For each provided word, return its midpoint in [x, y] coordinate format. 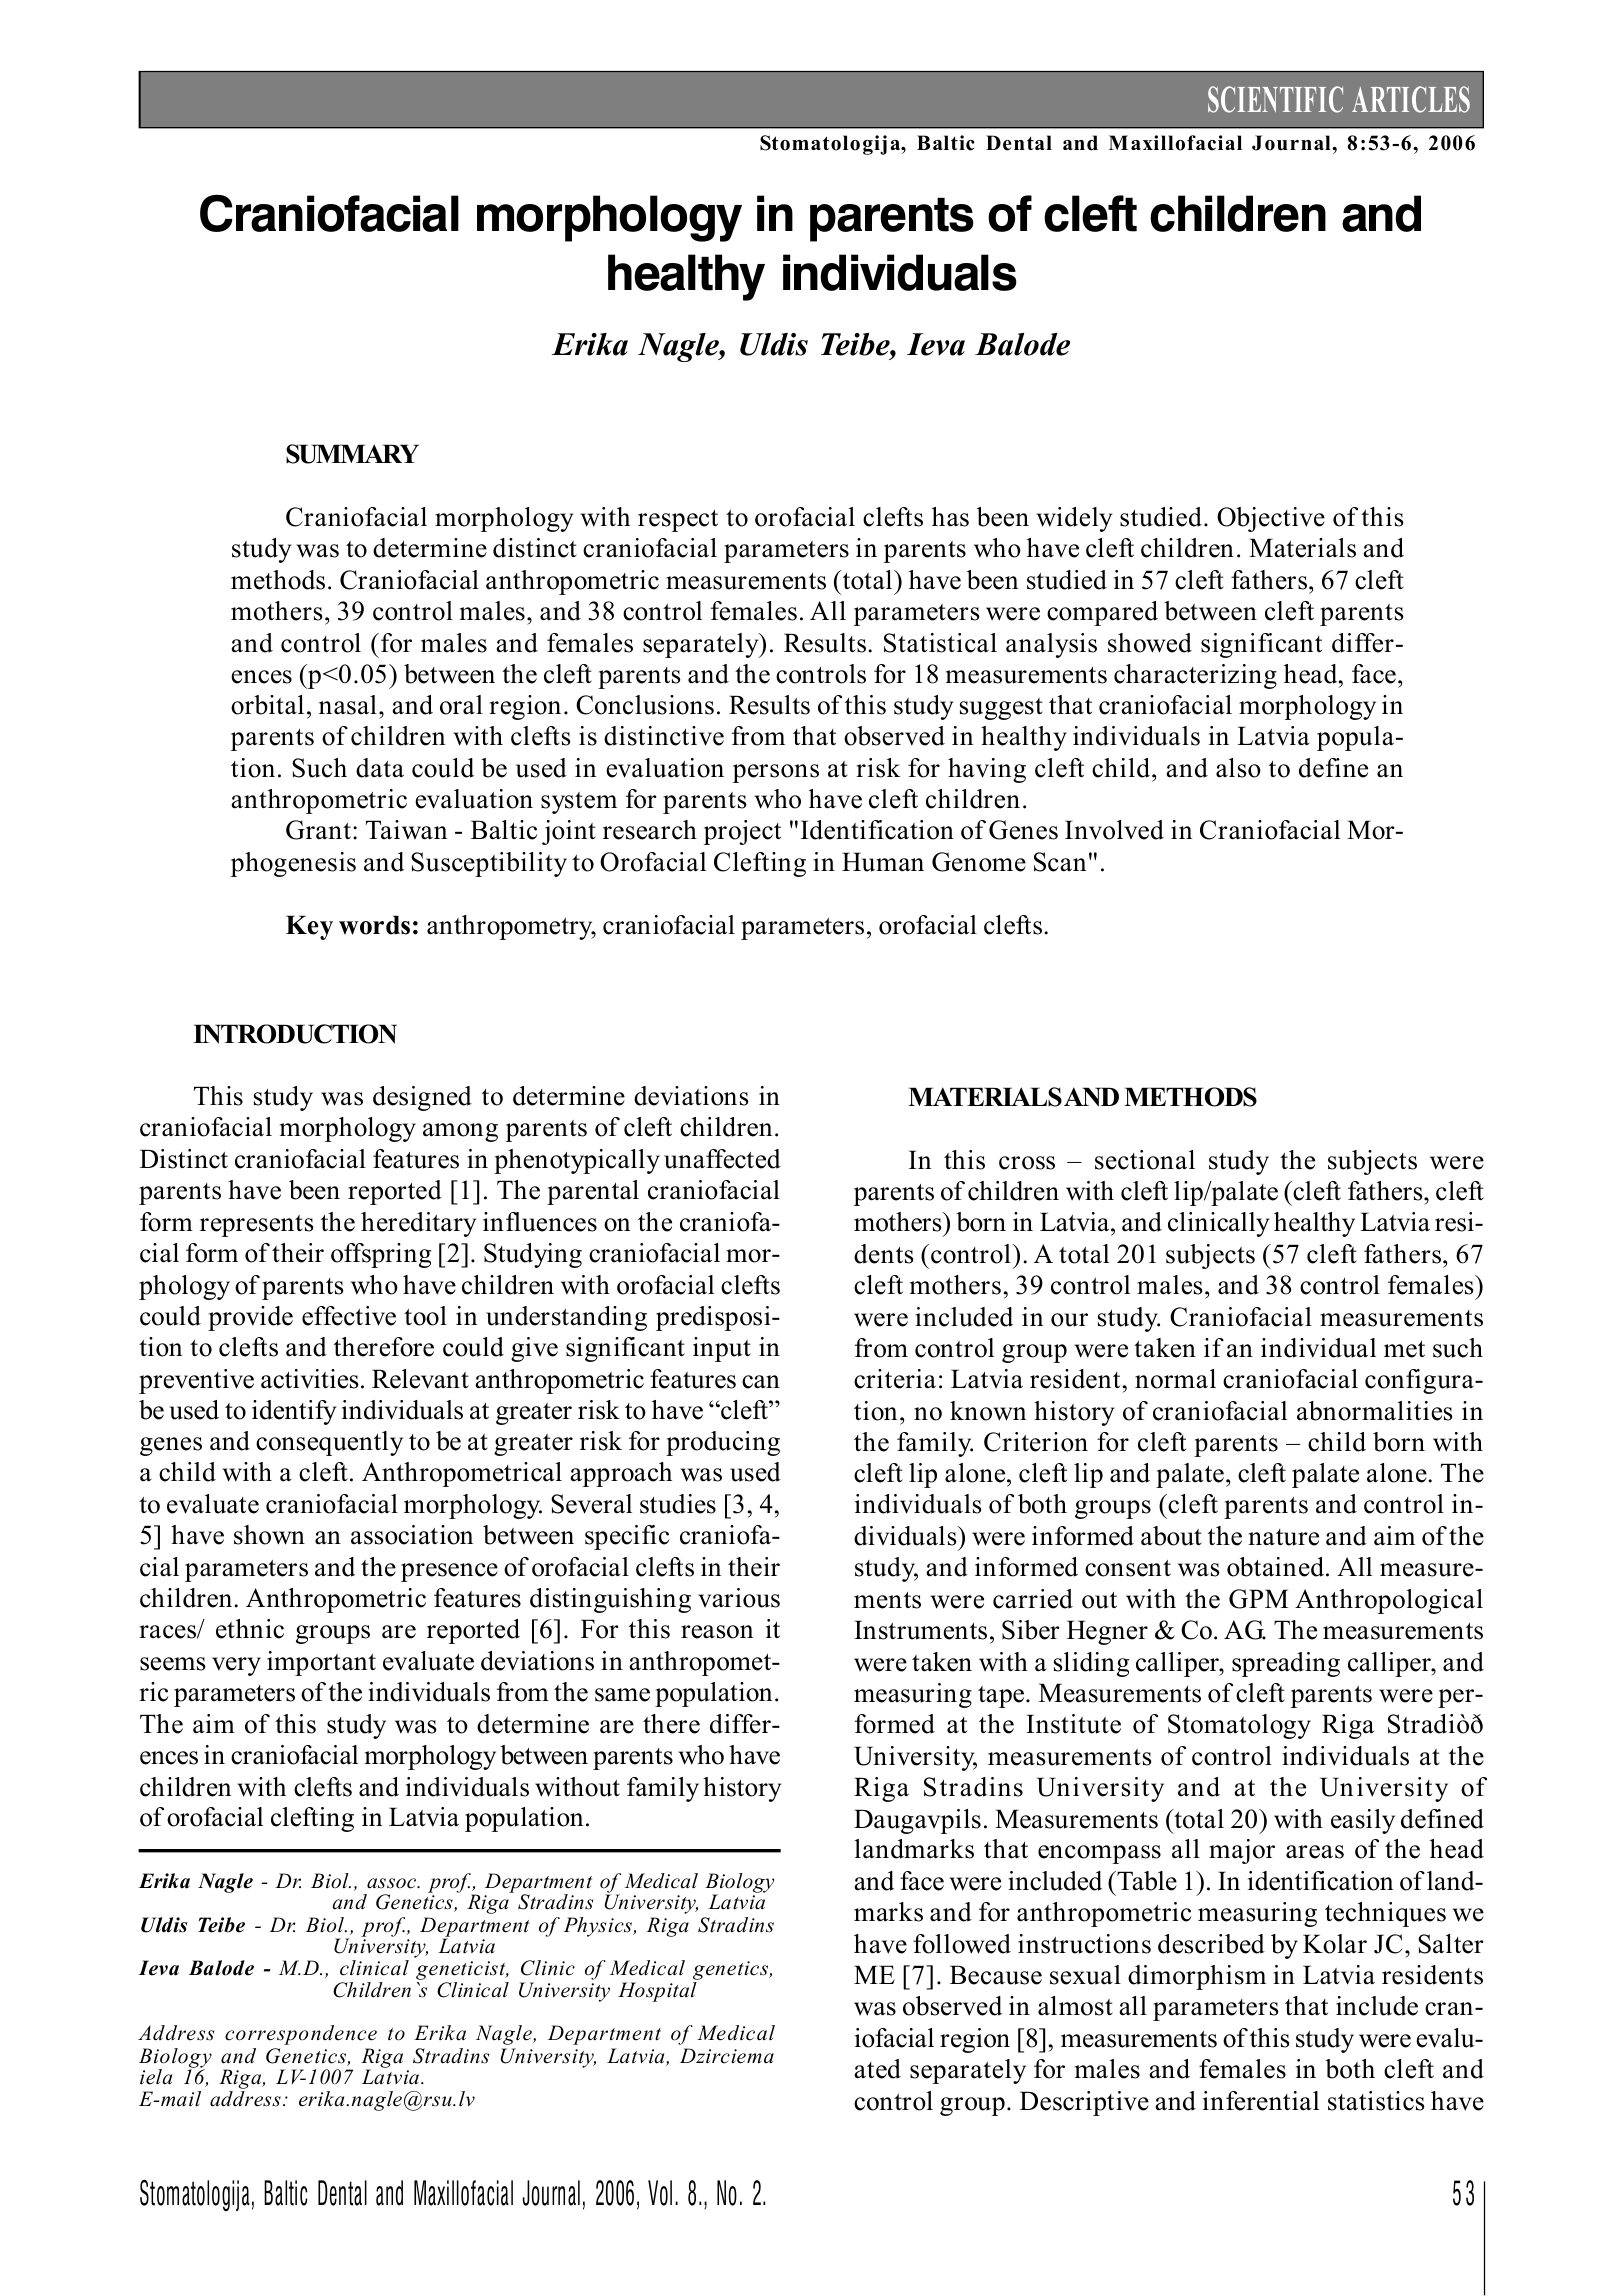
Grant [320, 830]
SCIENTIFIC [1275, 99]
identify [294, 1412]
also [1238, 768]
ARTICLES [1411, 99]
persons [776, 773]
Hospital [657, 1992]
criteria [895, 1379]
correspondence [301, 2035]
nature [1284, 1537]
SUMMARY [352, 454]
